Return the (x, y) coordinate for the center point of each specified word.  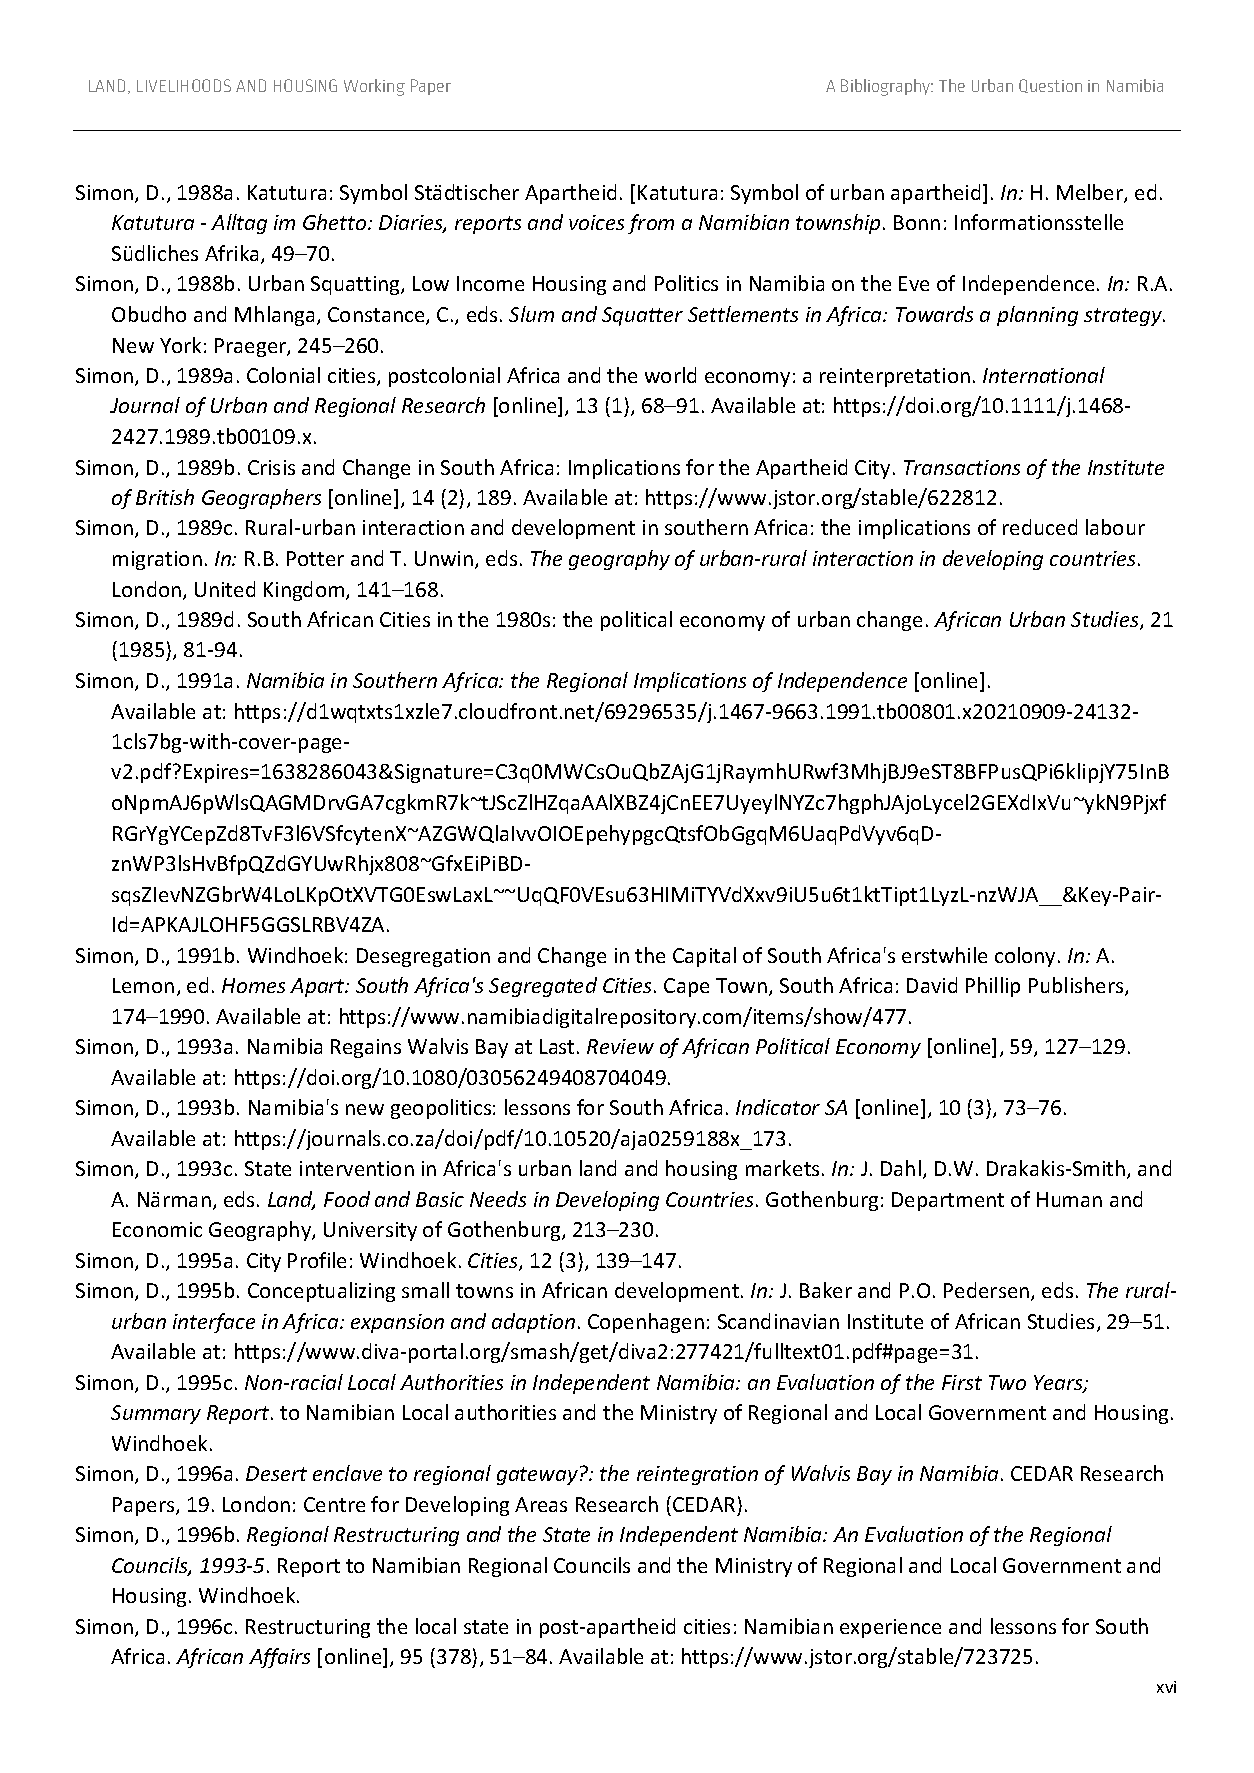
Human (1069, 1199)
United (225, 589)
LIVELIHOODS (184, 85)
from (651, 224)
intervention (357, 1168)
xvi (1166, 1687)
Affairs (279, 1658)
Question (1050, 86)
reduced (1040, 527)
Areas (541, 1504)
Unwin (444, 558)
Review (620, 1046)
